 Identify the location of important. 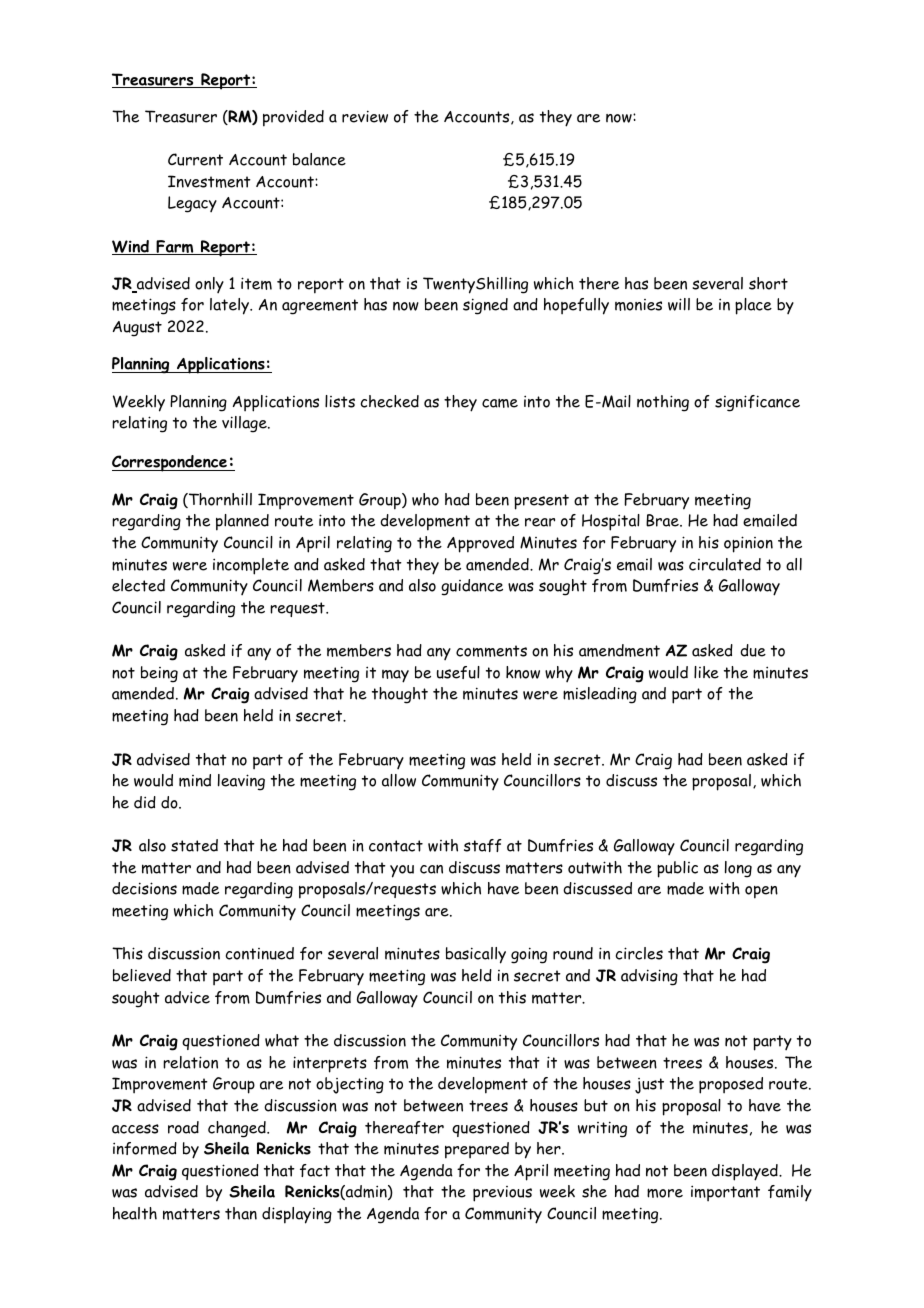
(725, 1193).
